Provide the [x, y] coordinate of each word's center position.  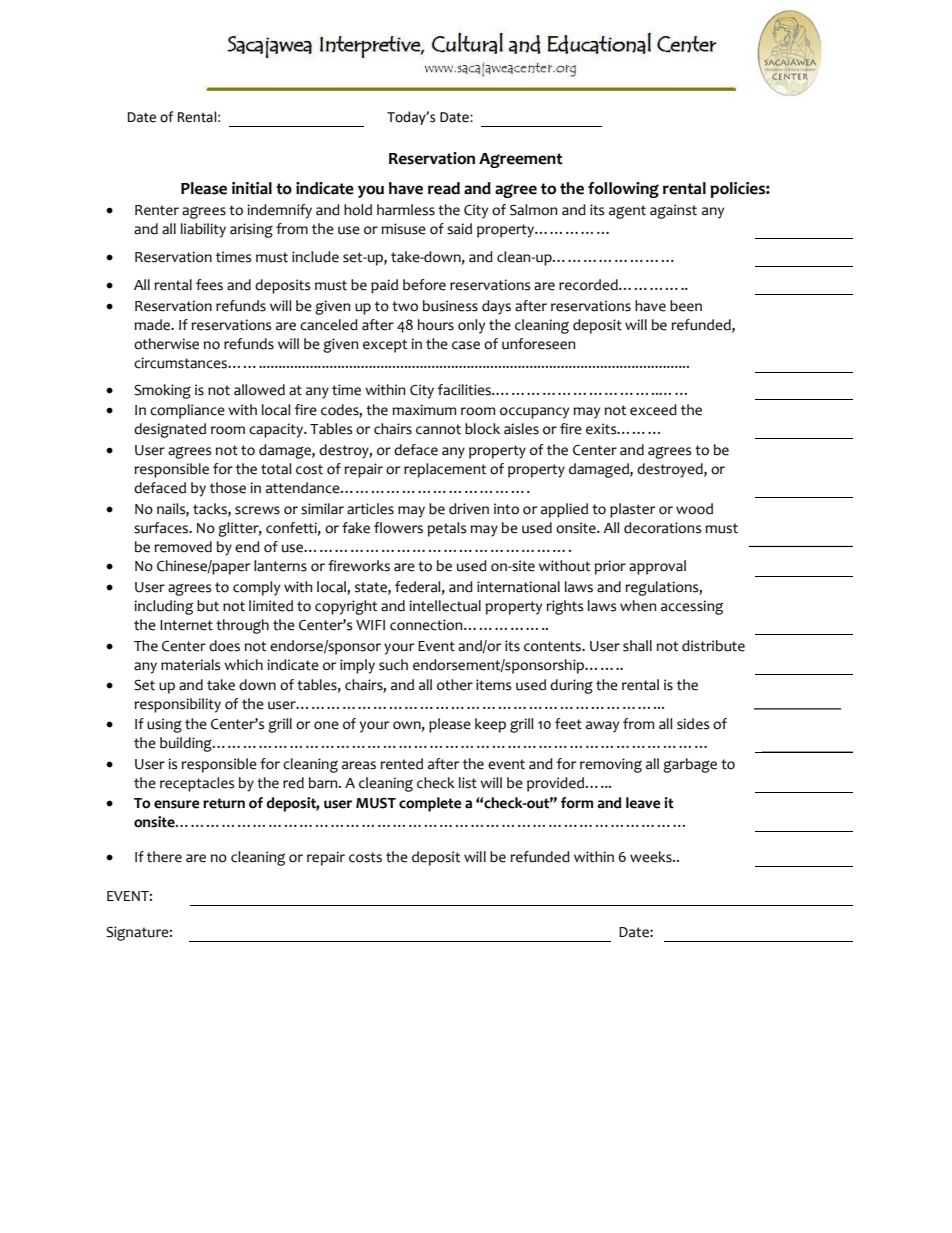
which [243, 665]
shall [637, 646]
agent [627, 212]
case [466, 345]
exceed [653, 410]
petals [447, 529]
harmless [406, 210]
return [224, 803]
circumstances [181, 363]
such [393, 665]
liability [203, 230]
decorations [662, 528]
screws [257, 510]
